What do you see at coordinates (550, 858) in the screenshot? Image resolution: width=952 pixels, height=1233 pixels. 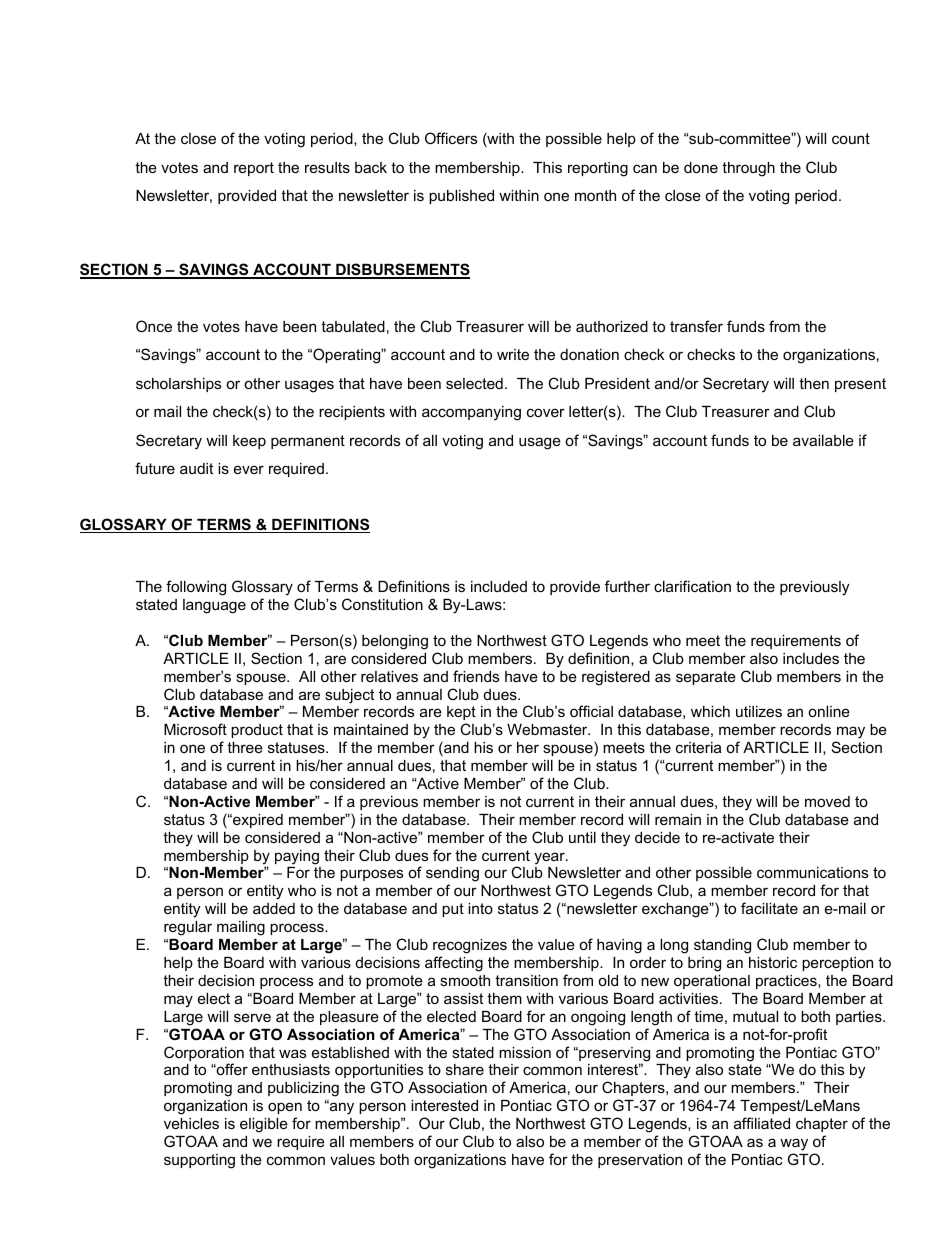 I see `year` at bounding box center [550, 858].
